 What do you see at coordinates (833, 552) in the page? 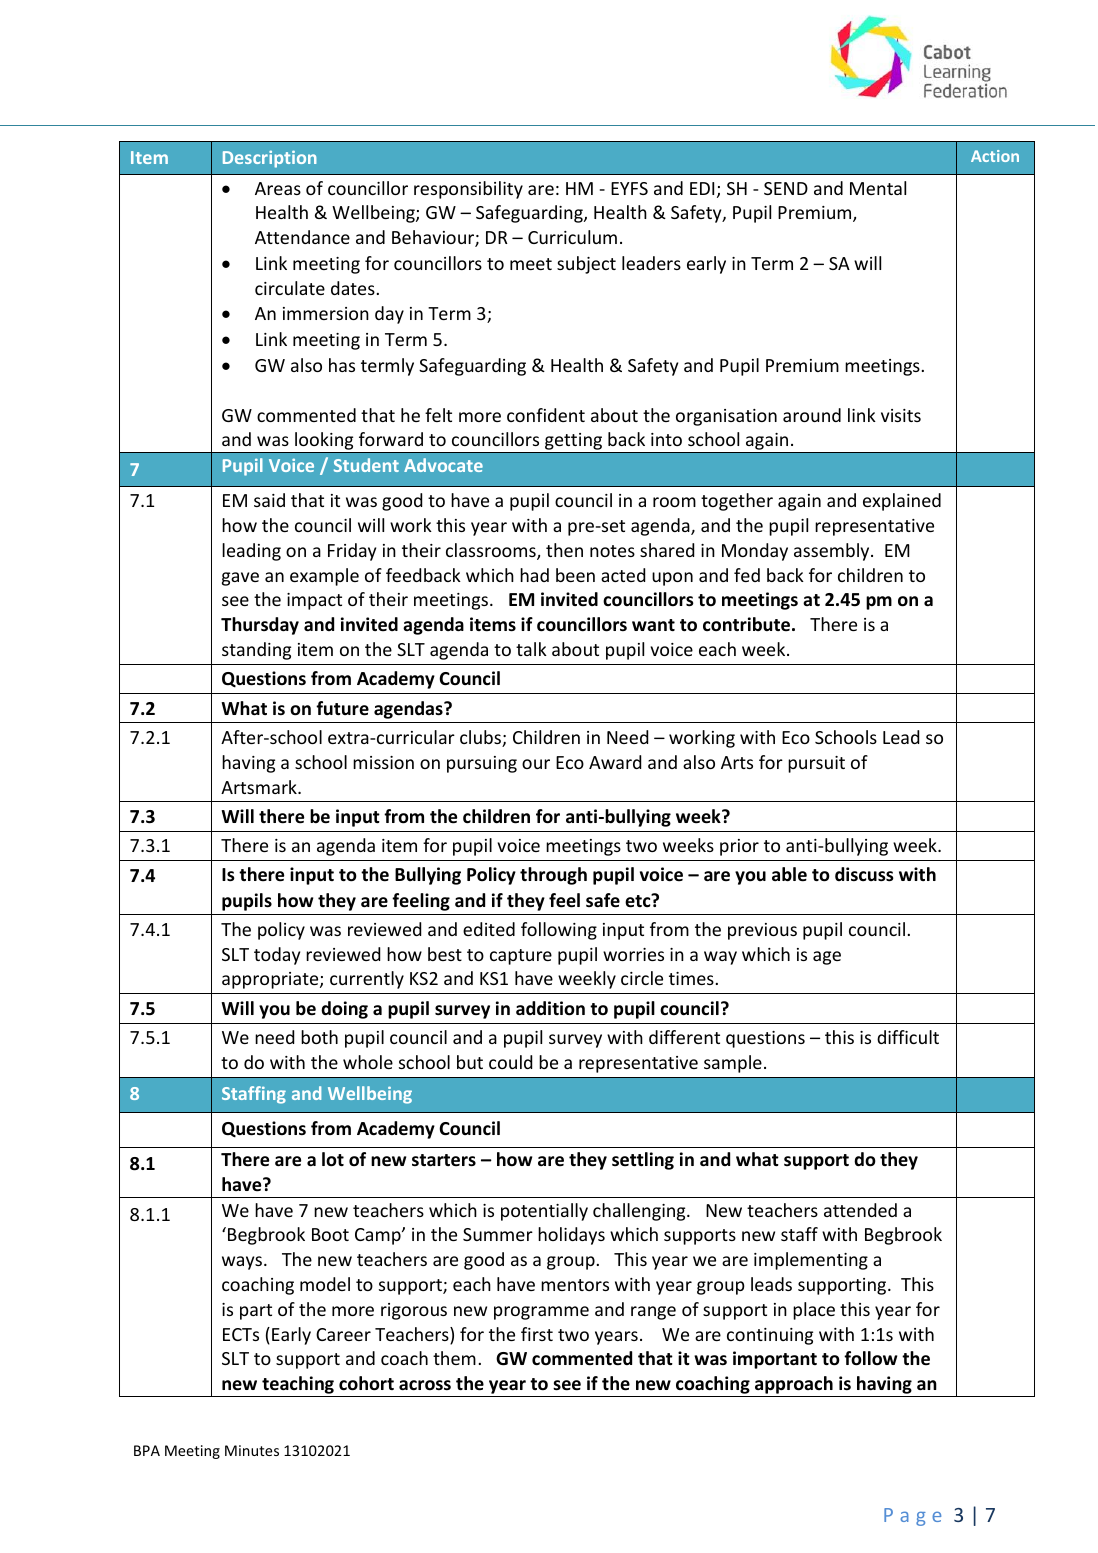
I see `assembly` at bounding box center [833, 552].
